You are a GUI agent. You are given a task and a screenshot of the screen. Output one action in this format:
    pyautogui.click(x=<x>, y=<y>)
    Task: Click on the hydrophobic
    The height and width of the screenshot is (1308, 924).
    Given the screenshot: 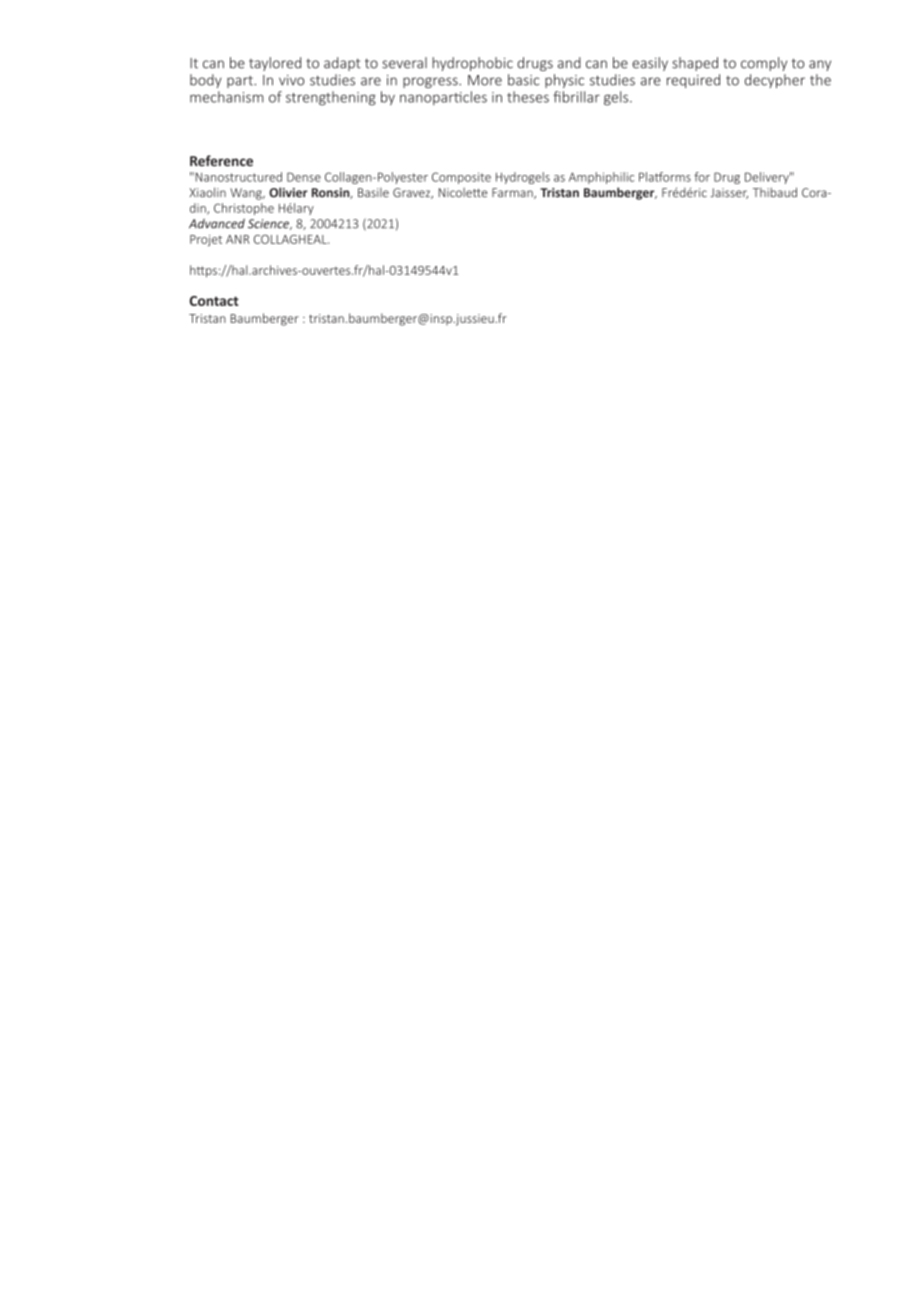 What is the action you would take?
    pyautogui.click(x=472, y=64)
